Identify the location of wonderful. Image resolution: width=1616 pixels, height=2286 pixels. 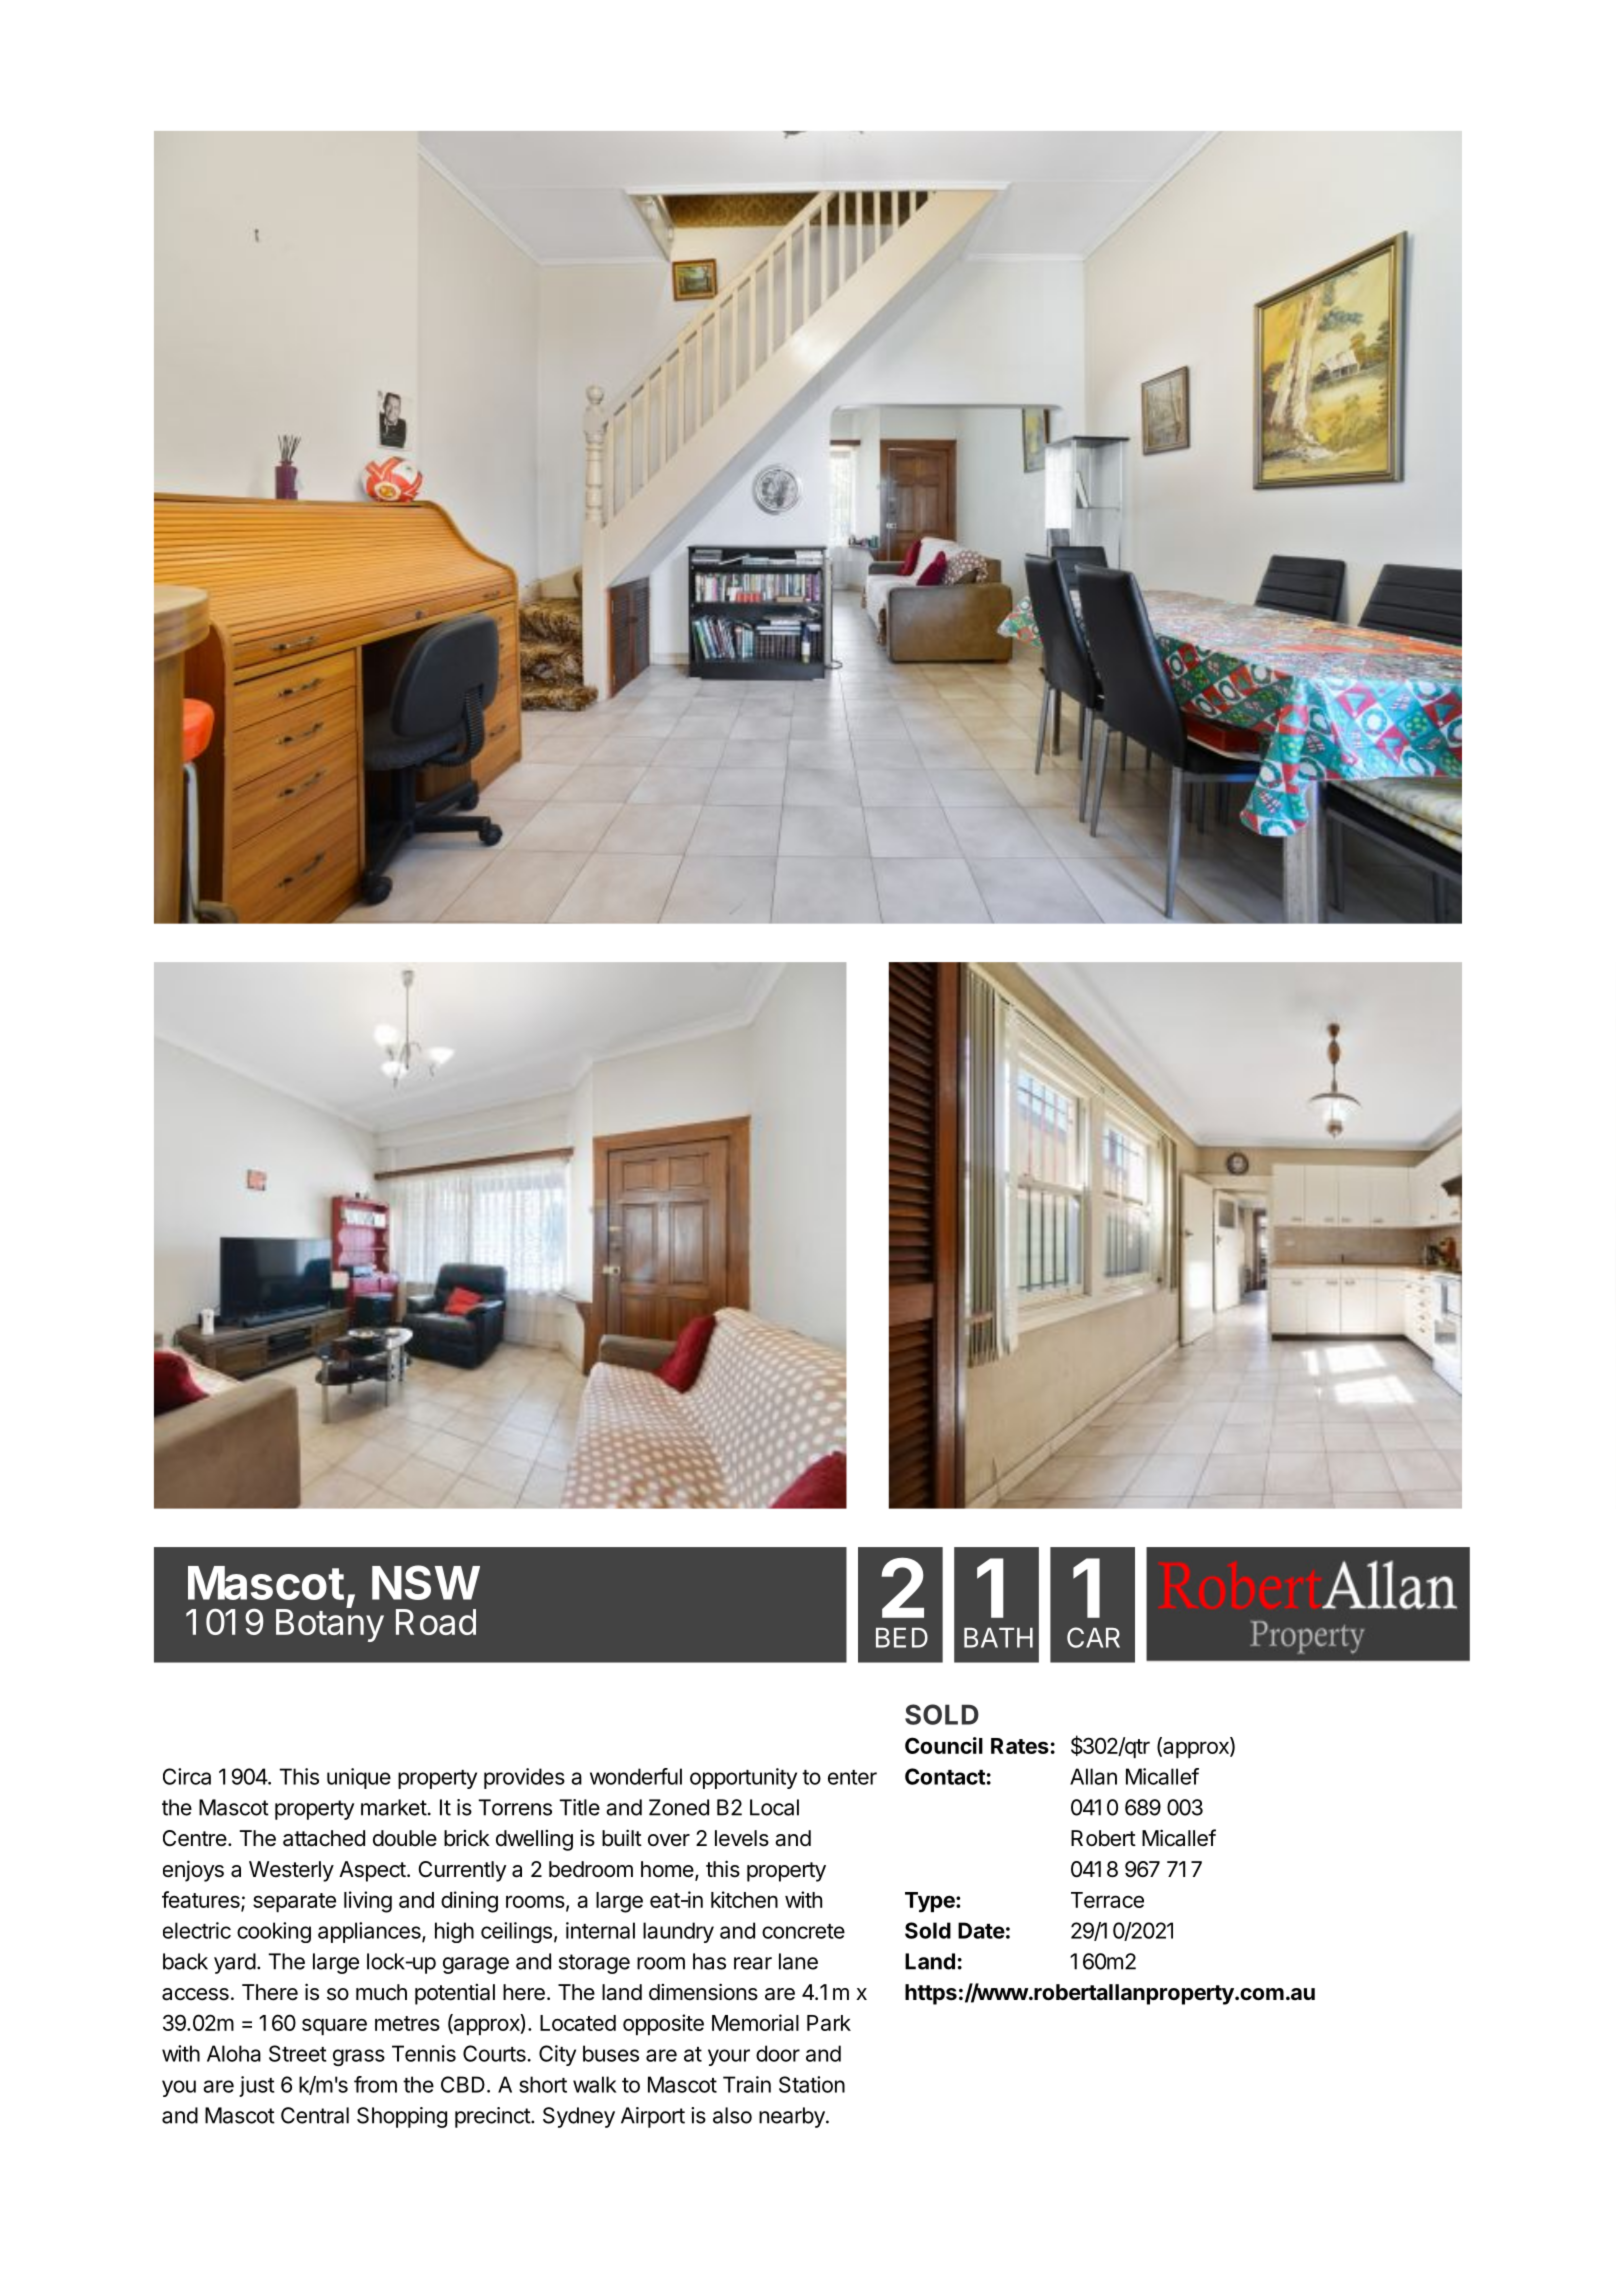
(636, 1776).
